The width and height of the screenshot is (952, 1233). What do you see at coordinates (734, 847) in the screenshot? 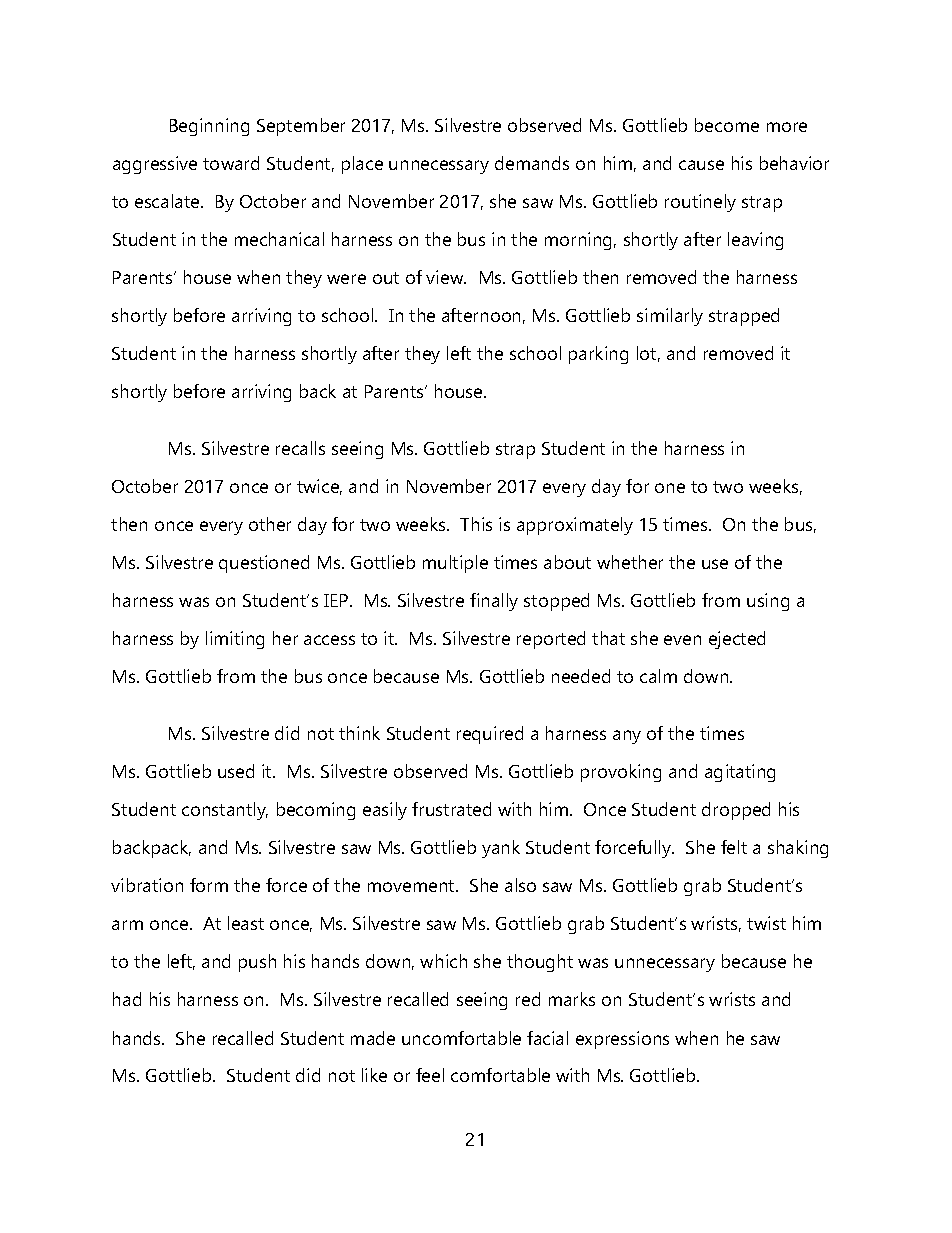
I see `felt` at bounding box center [734, 847].
